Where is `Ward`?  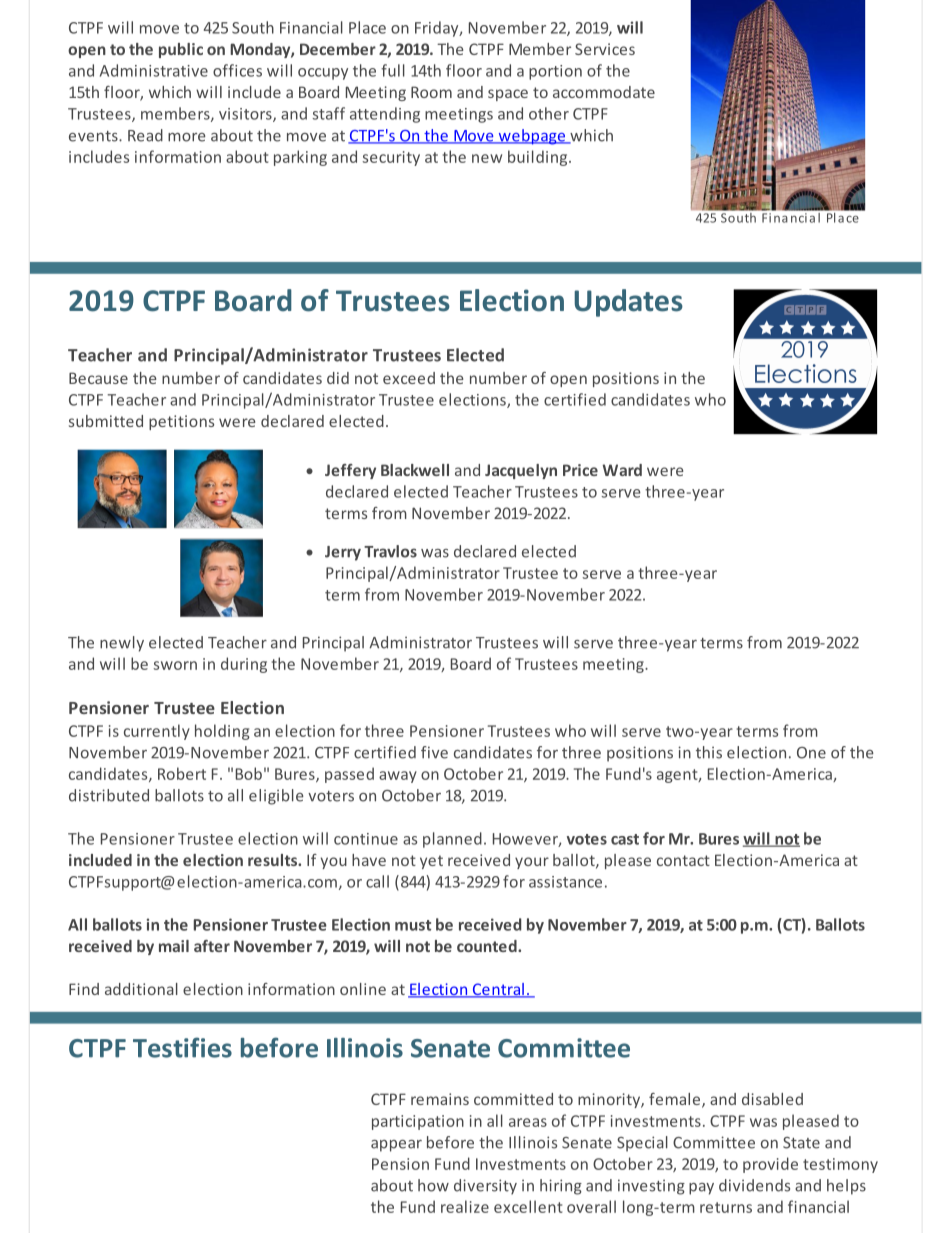
Ward is located at coordinates (622, 470).
